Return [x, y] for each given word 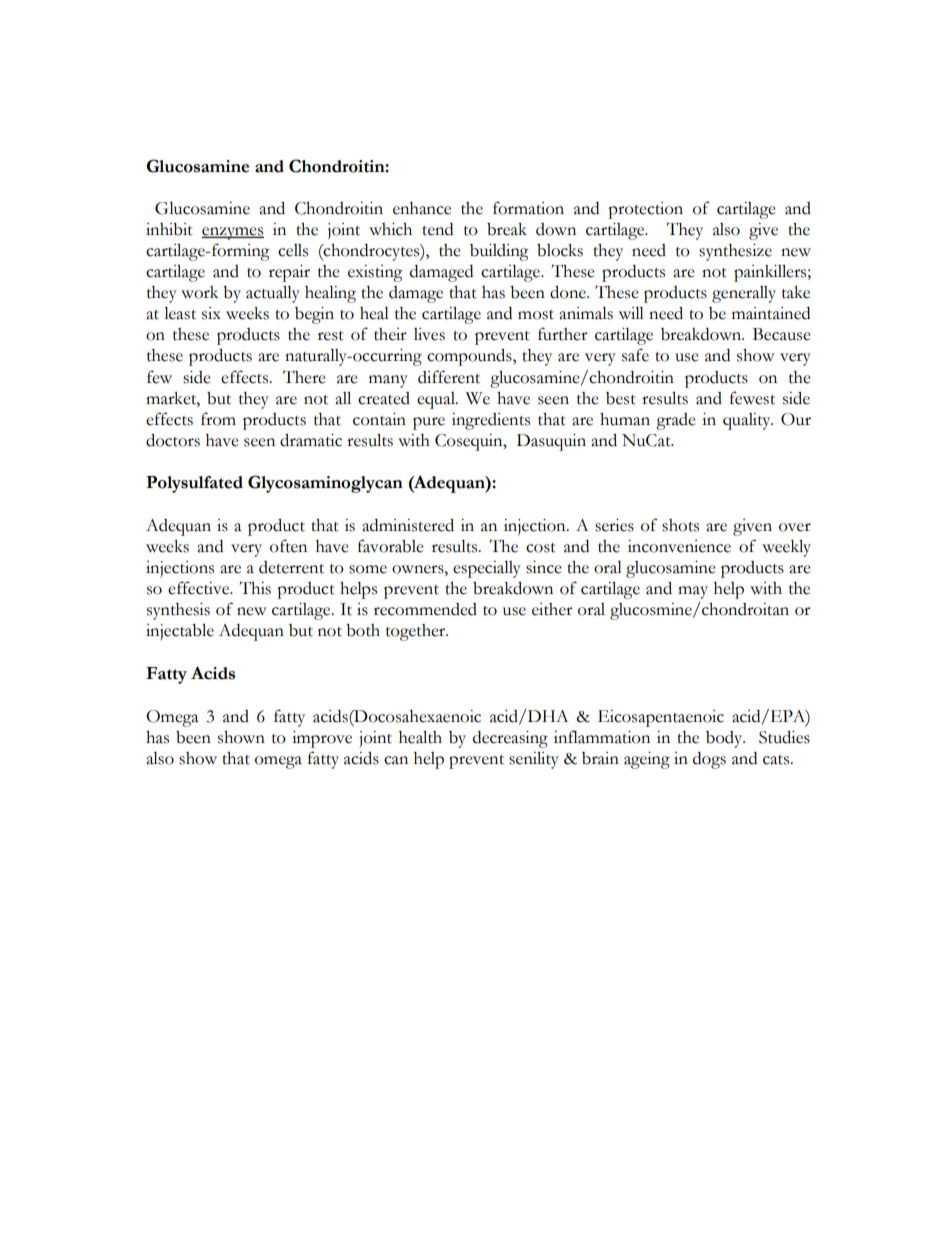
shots [680, 525]
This [255, 588]
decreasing [510, 739]
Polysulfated [194, 484]
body [725, 739]
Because [782, 334]
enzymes [233, 233]
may [693, 592]
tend [437, 229]
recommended [425, 609]
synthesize [735, 252]
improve [322, 739]
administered [408, 525]
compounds [470, 357]
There [304, 377]
